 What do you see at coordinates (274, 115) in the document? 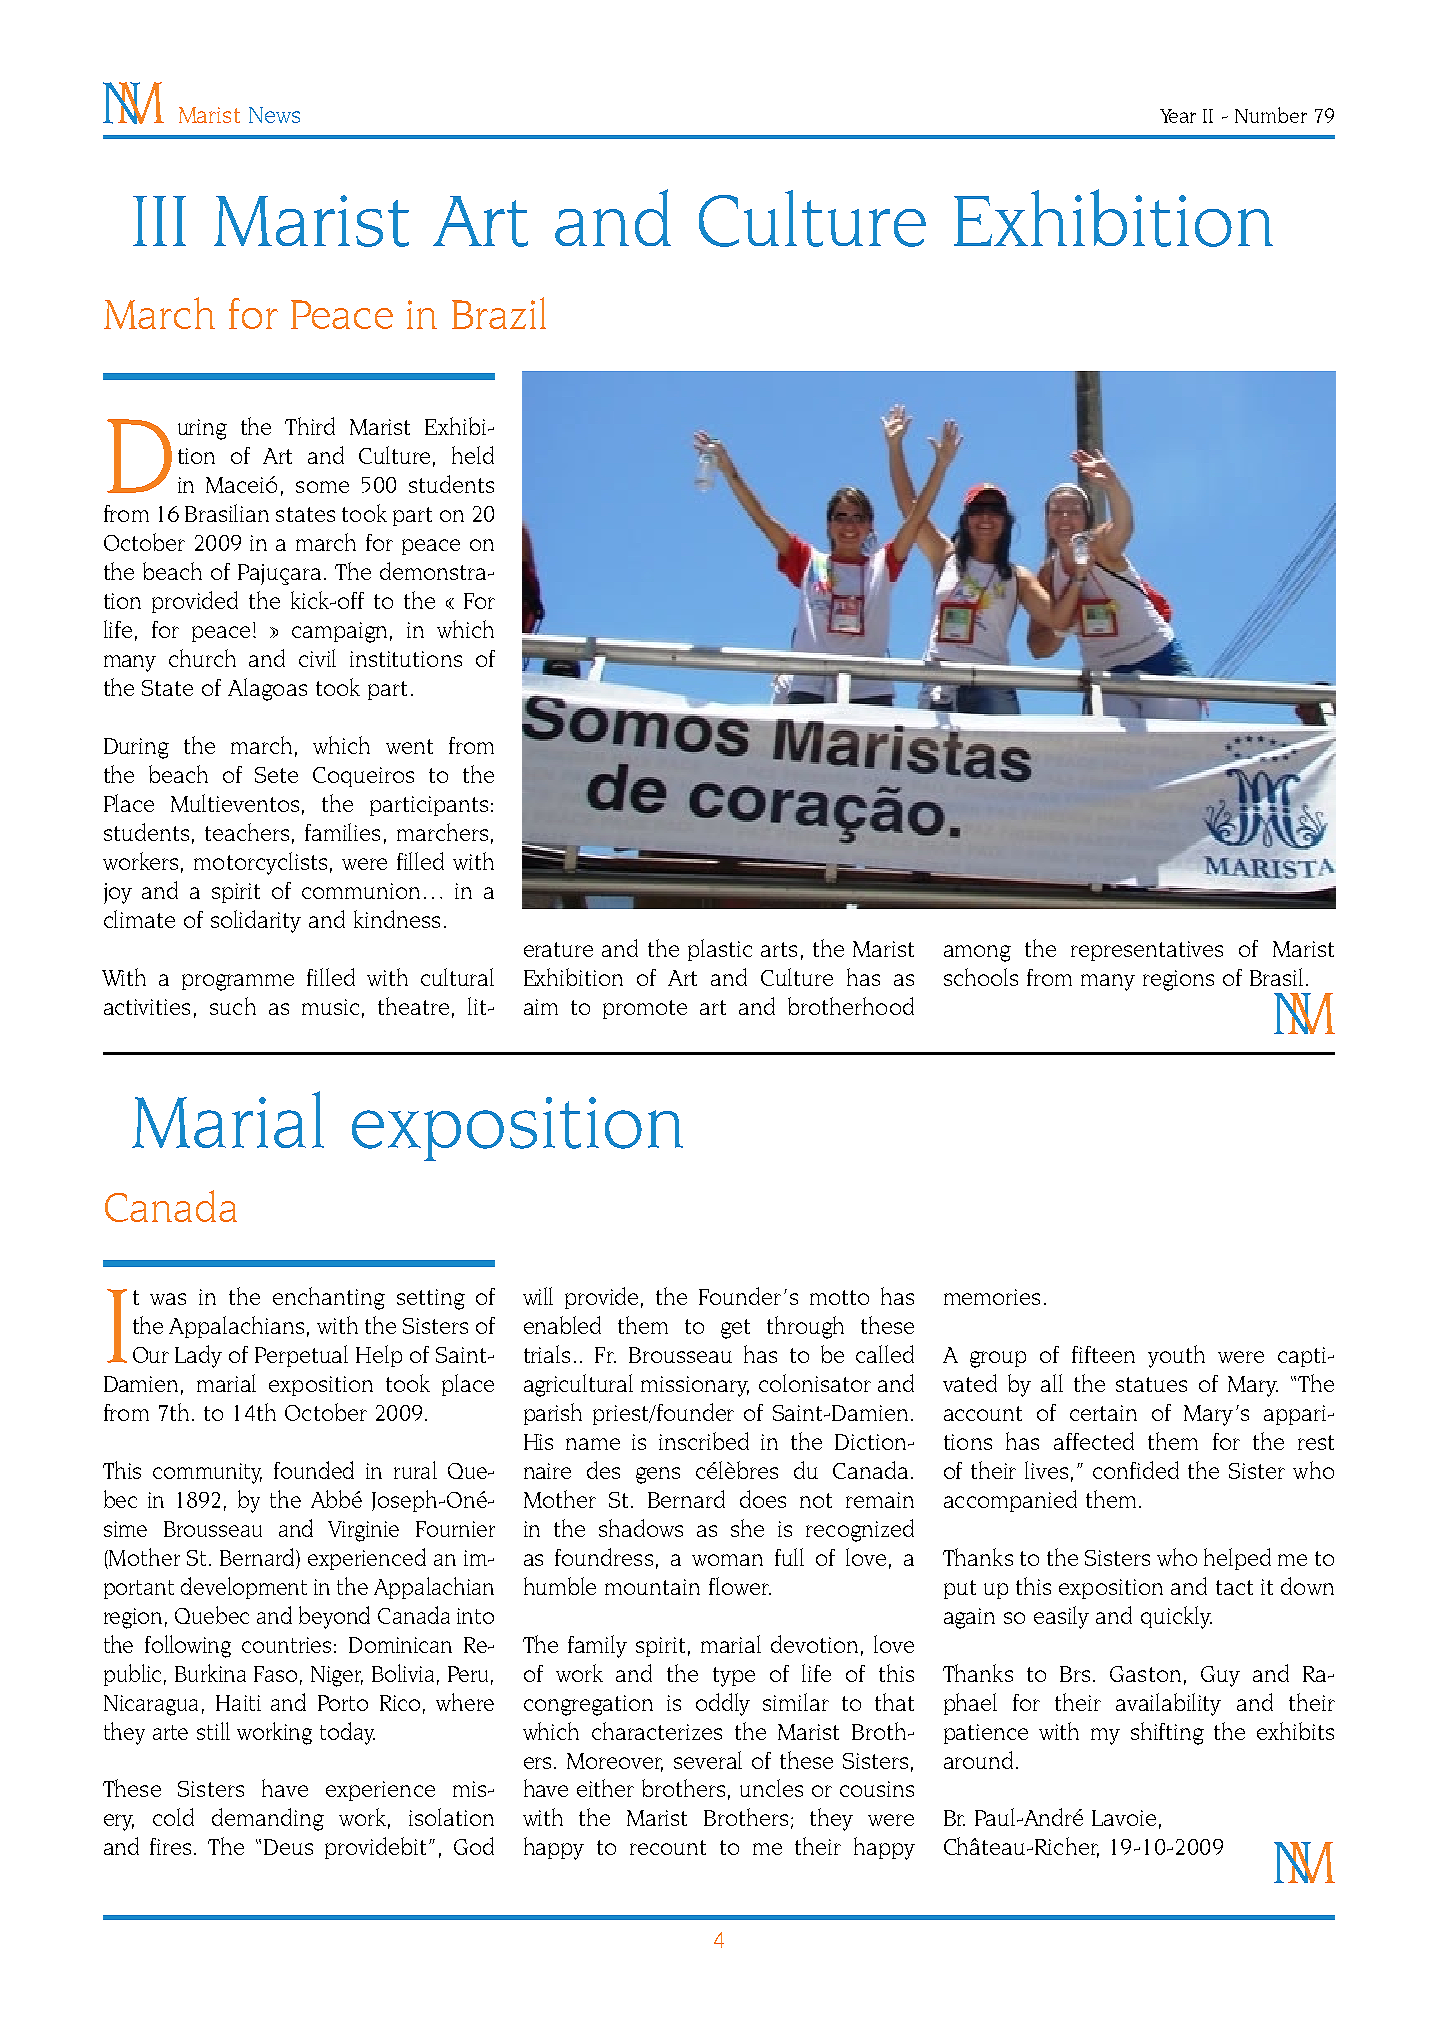
I see `News` at bounding box center [274, 115].
